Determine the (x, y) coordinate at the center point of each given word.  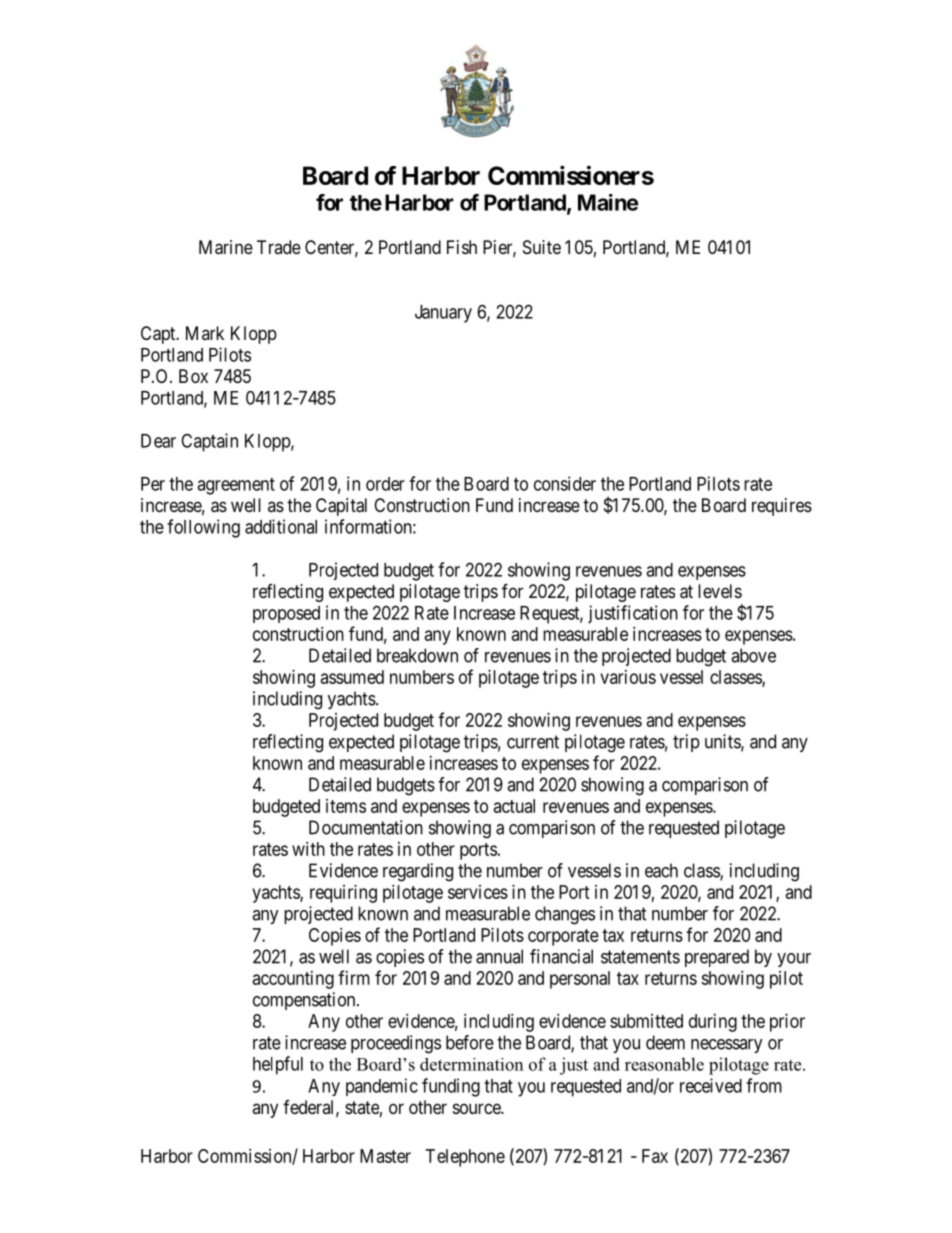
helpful (278, 1065)
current (533, 742)
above (753, 655)
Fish (462, 247)
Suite (542, 247)
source (477, 1108)
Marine (226, 247)
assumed (352, 677)
